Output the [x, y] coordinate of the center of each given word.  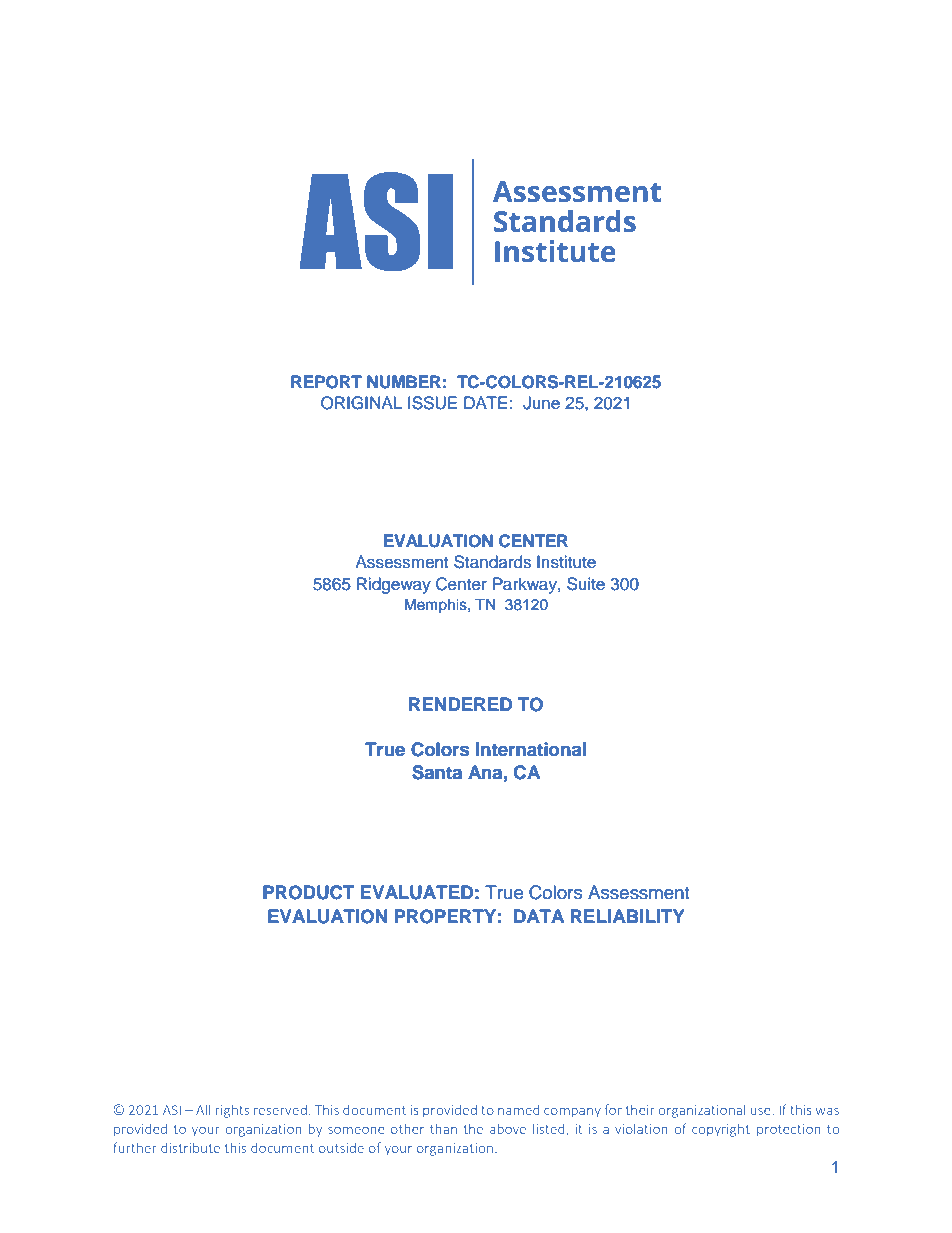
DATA [539, 916]
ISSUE [432, 403]
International [531, 749]
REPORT [326, 382]
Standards [492, 562]
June [541, 403]
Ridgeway [394, 585]
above [508, 1128]
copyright [721, 1130]
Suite [586, 584]
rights [232, 1111]
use [760, 1111]
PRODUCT [308, 892]
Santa [437, 772]
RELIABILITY [627, 916]
